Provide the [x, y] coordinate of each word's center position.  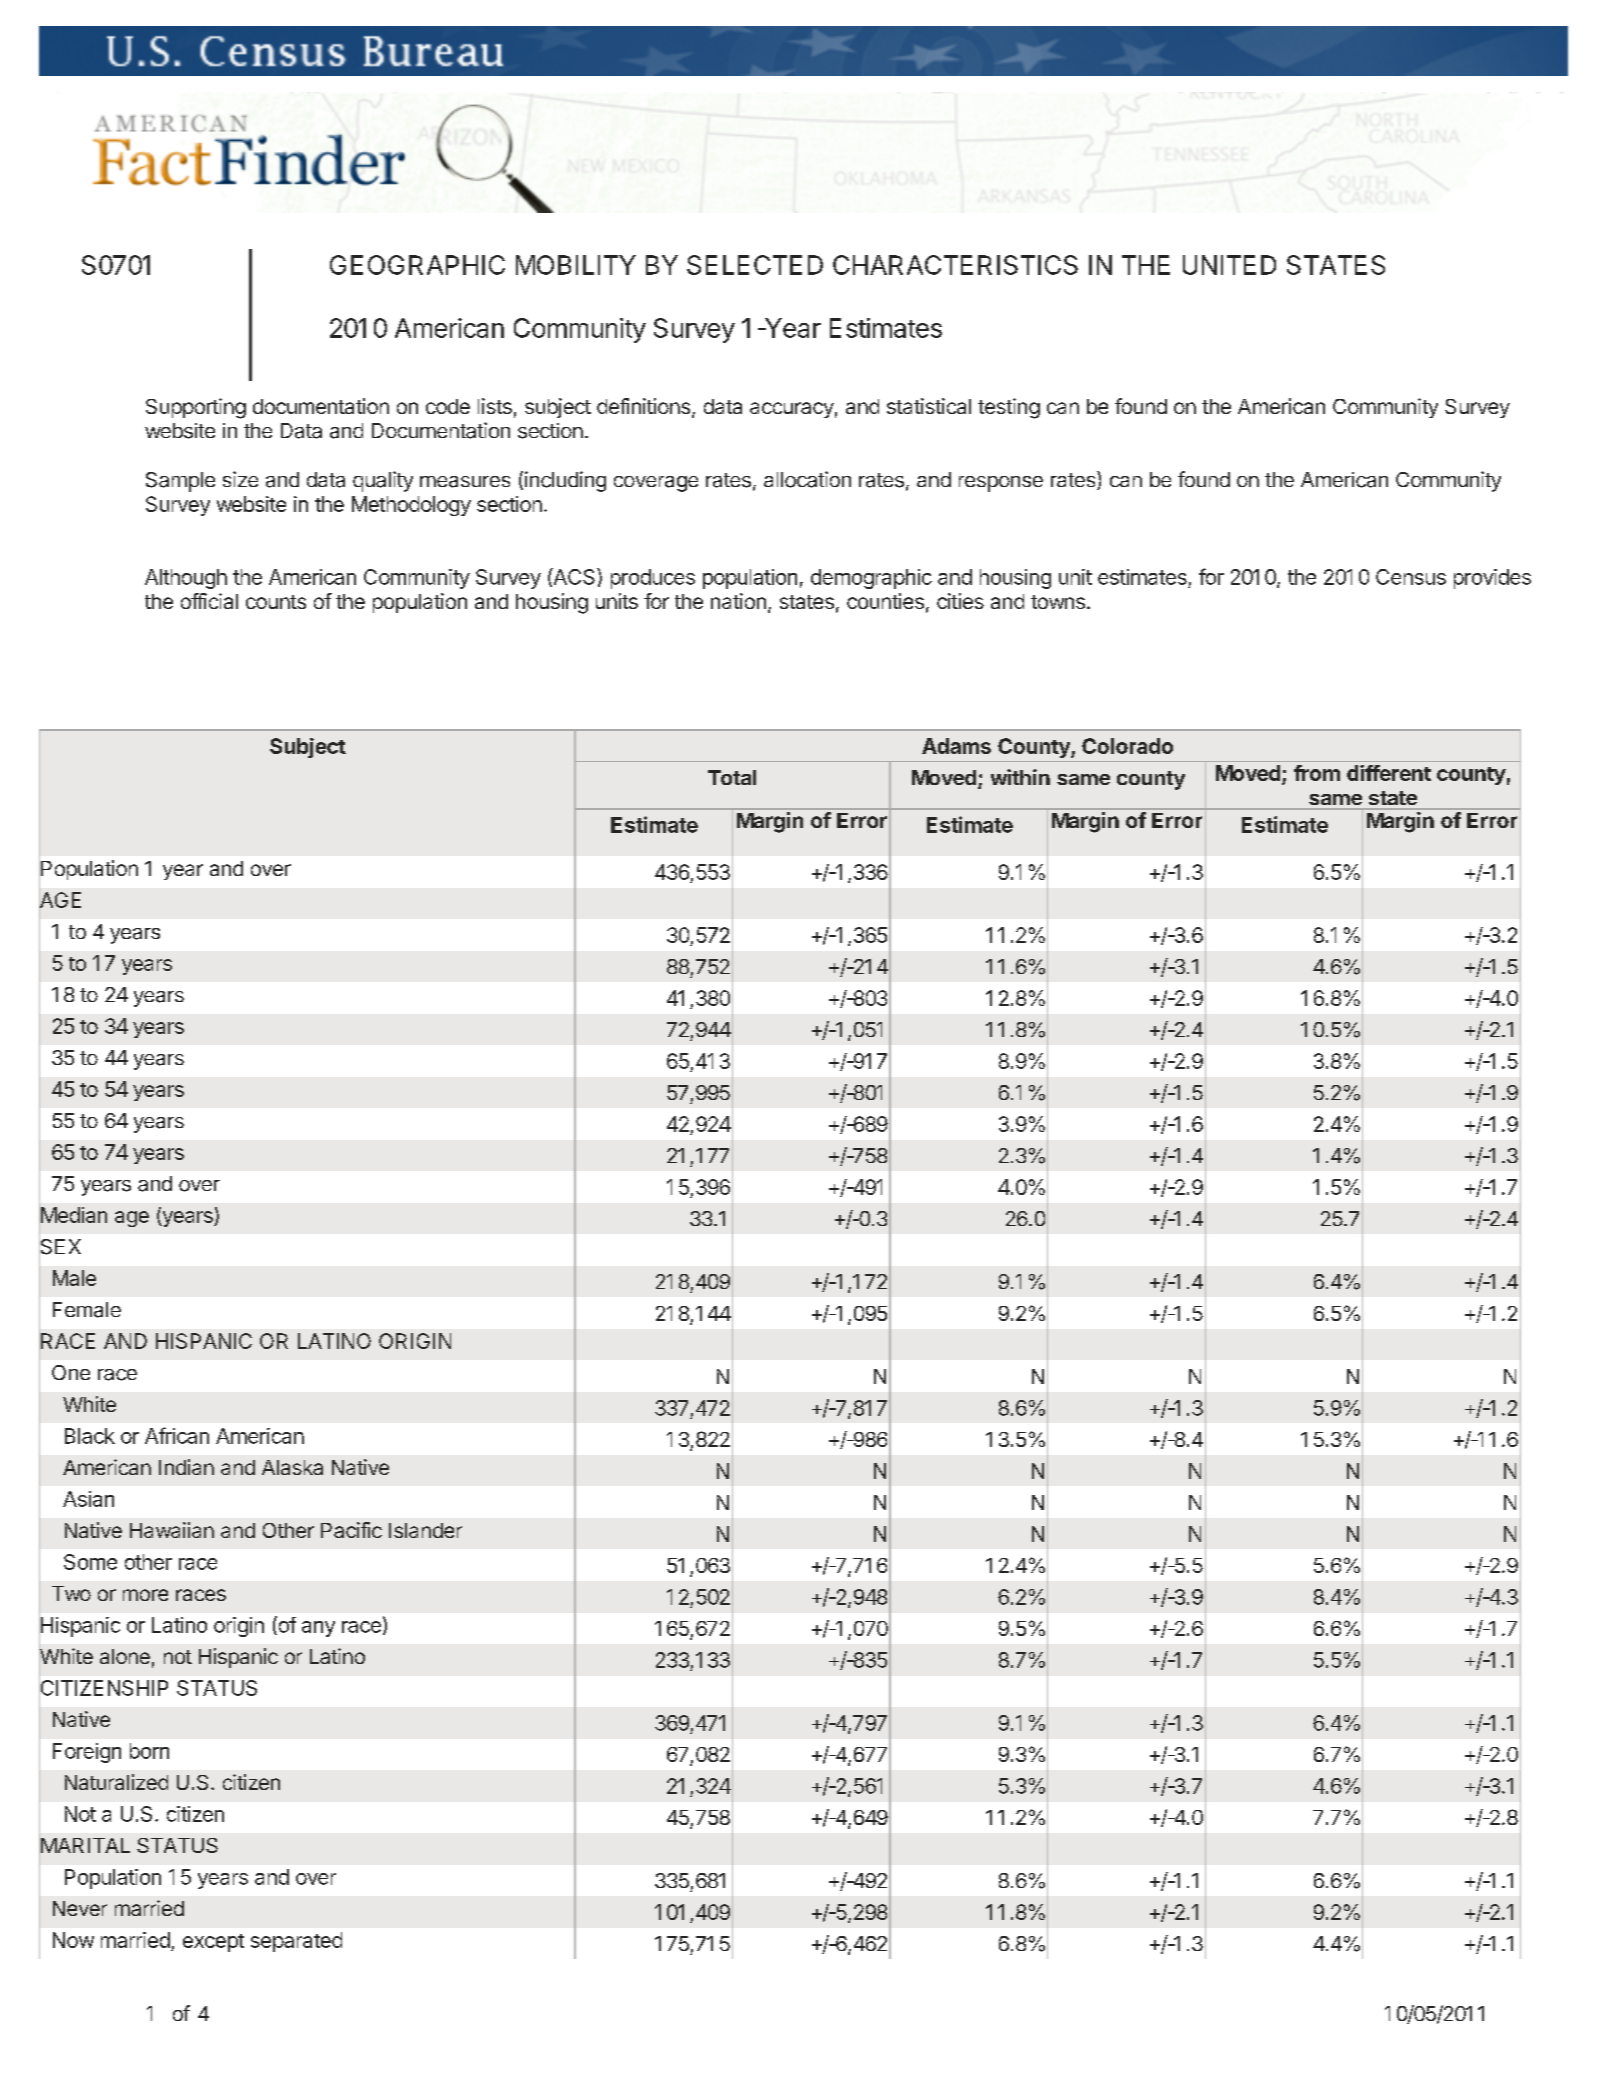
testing [1009, 408]
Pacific [351, 1530]
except [213, 1943]
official [209, 601]
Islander [425, 1530]
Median [73, 1215]
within [1020, 777]
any [318, 1629]
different [1389, 773]
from [1317, 773]
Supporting [196, 408]
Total [732, 777]
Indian [186, 1467]
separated [296, 1942]
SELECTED [755, 265]
